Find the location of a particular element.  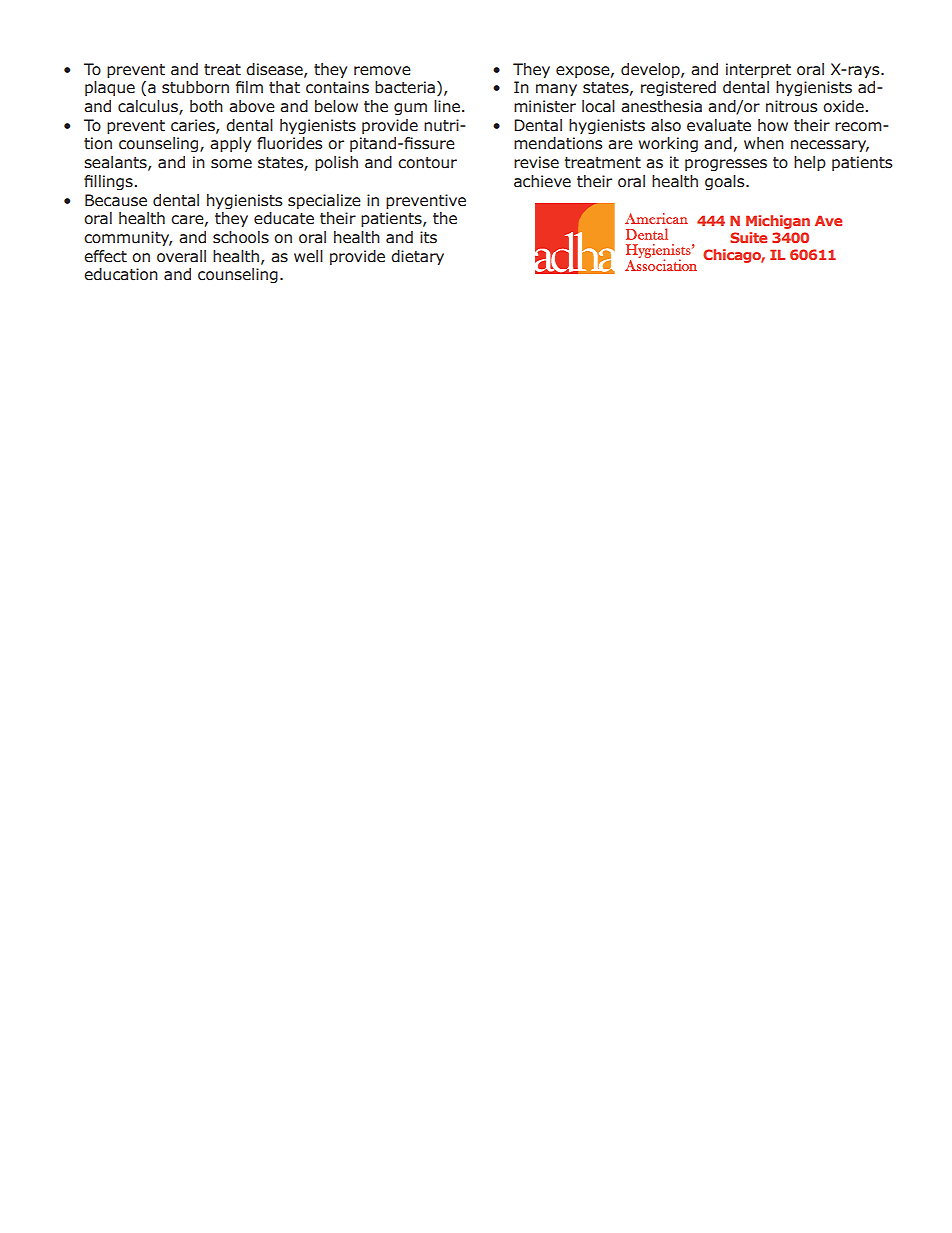

fluorides is located at coordinates (290, 143).
